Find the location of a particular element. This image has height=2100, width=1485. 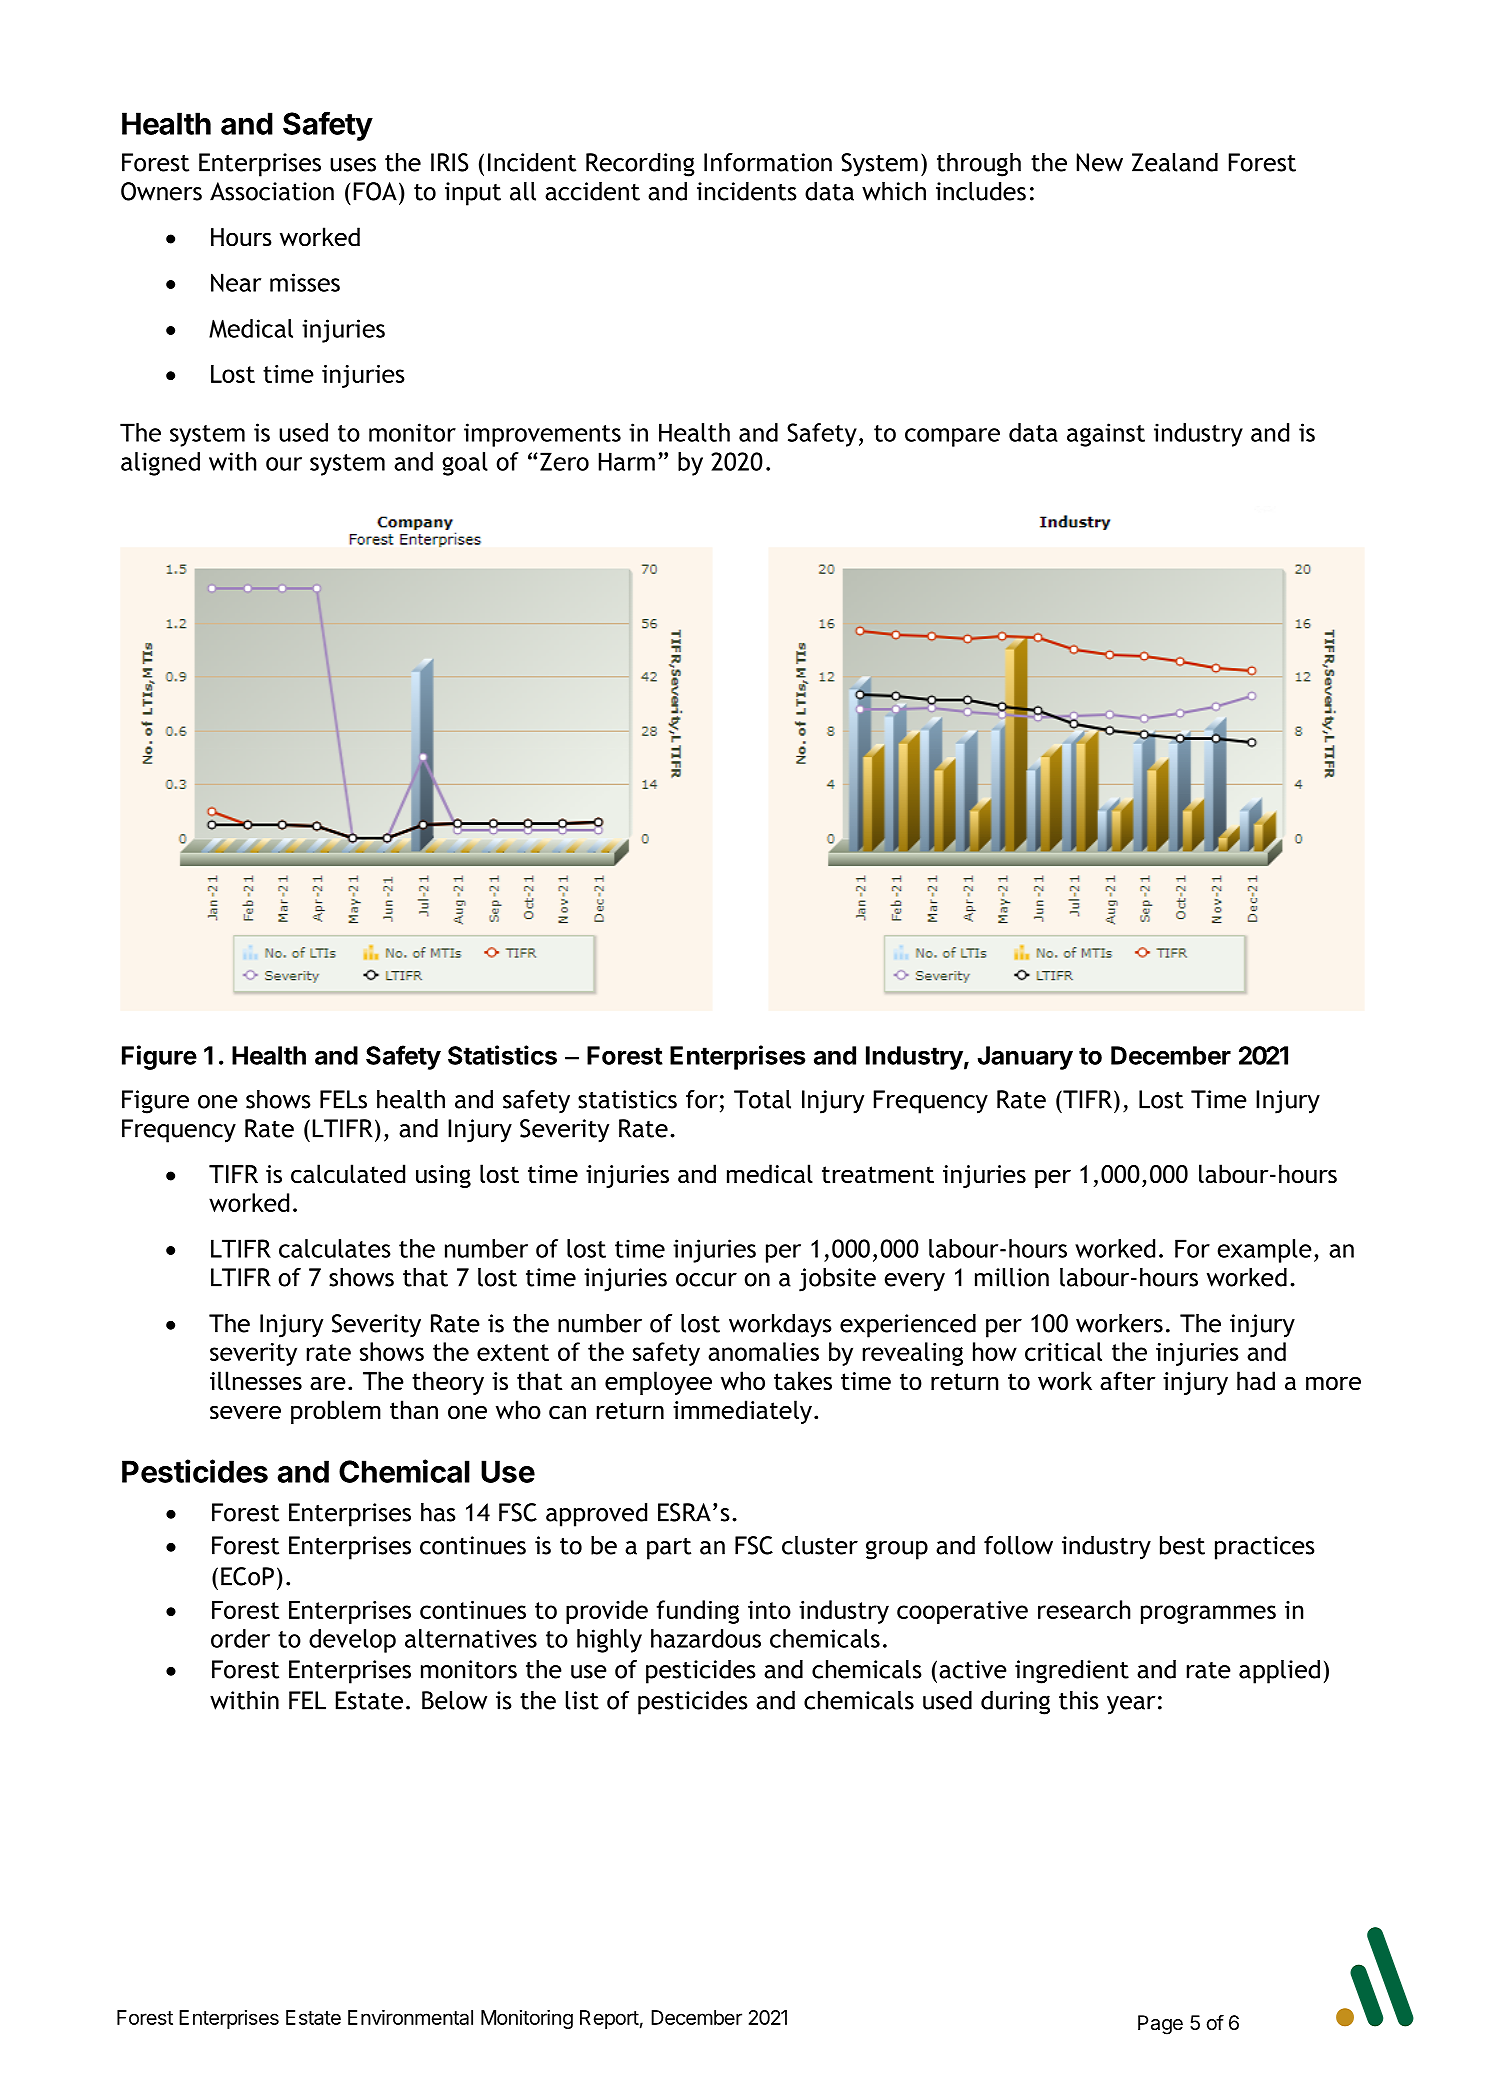

Report is located at coordinates (609, 2019).
